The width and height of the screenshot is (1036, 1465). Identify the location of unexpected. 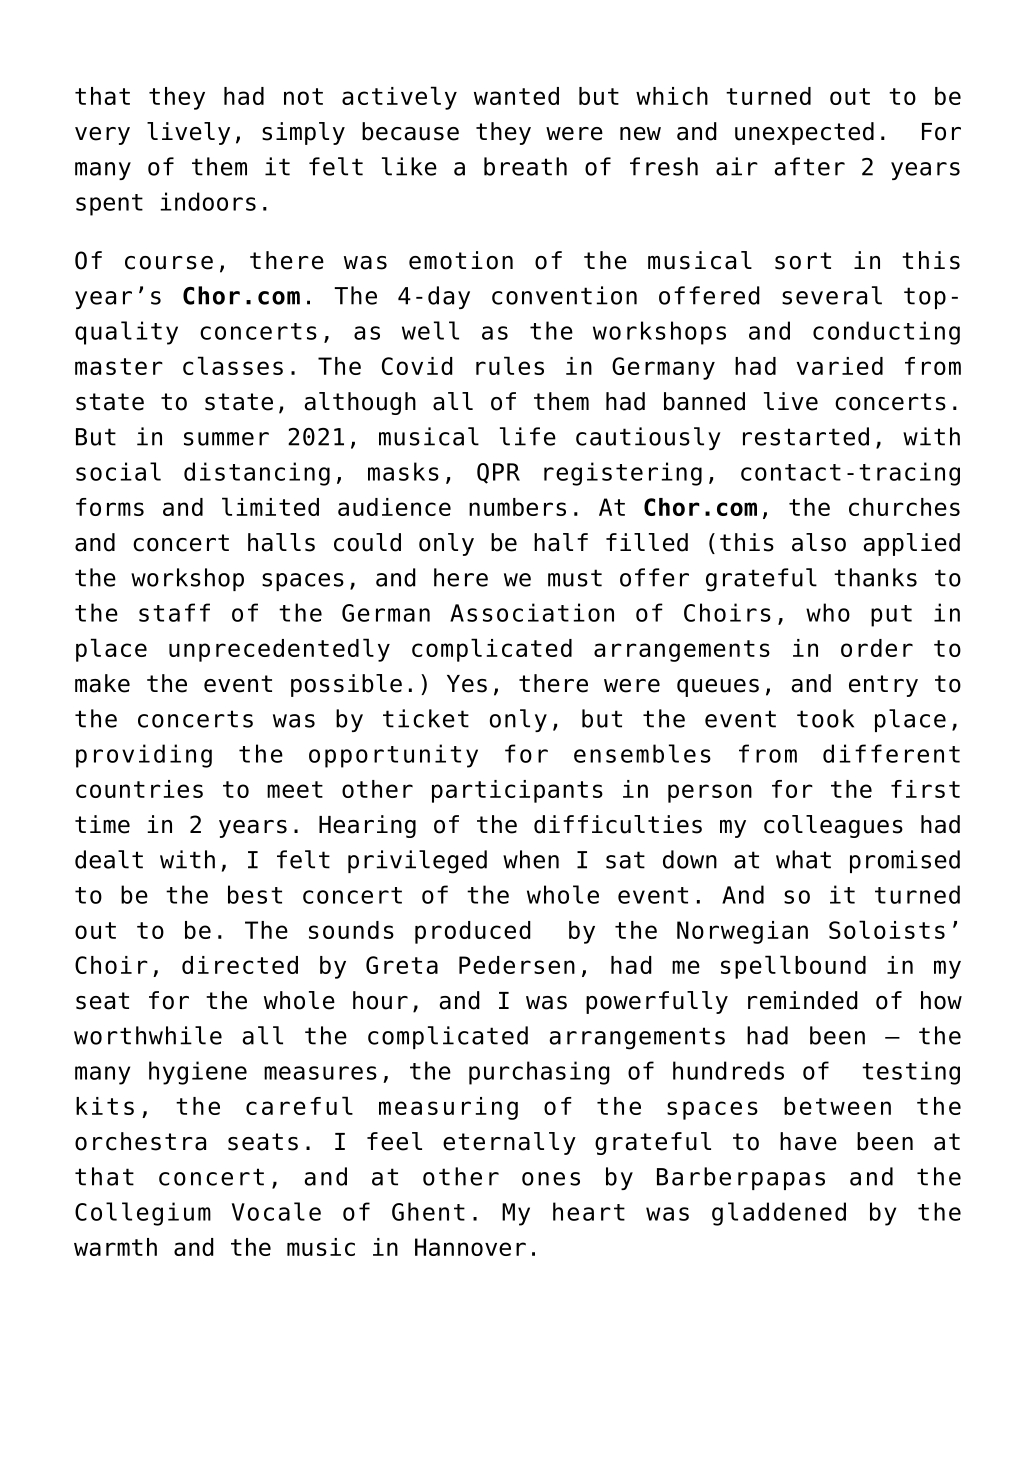
(804, 133).
